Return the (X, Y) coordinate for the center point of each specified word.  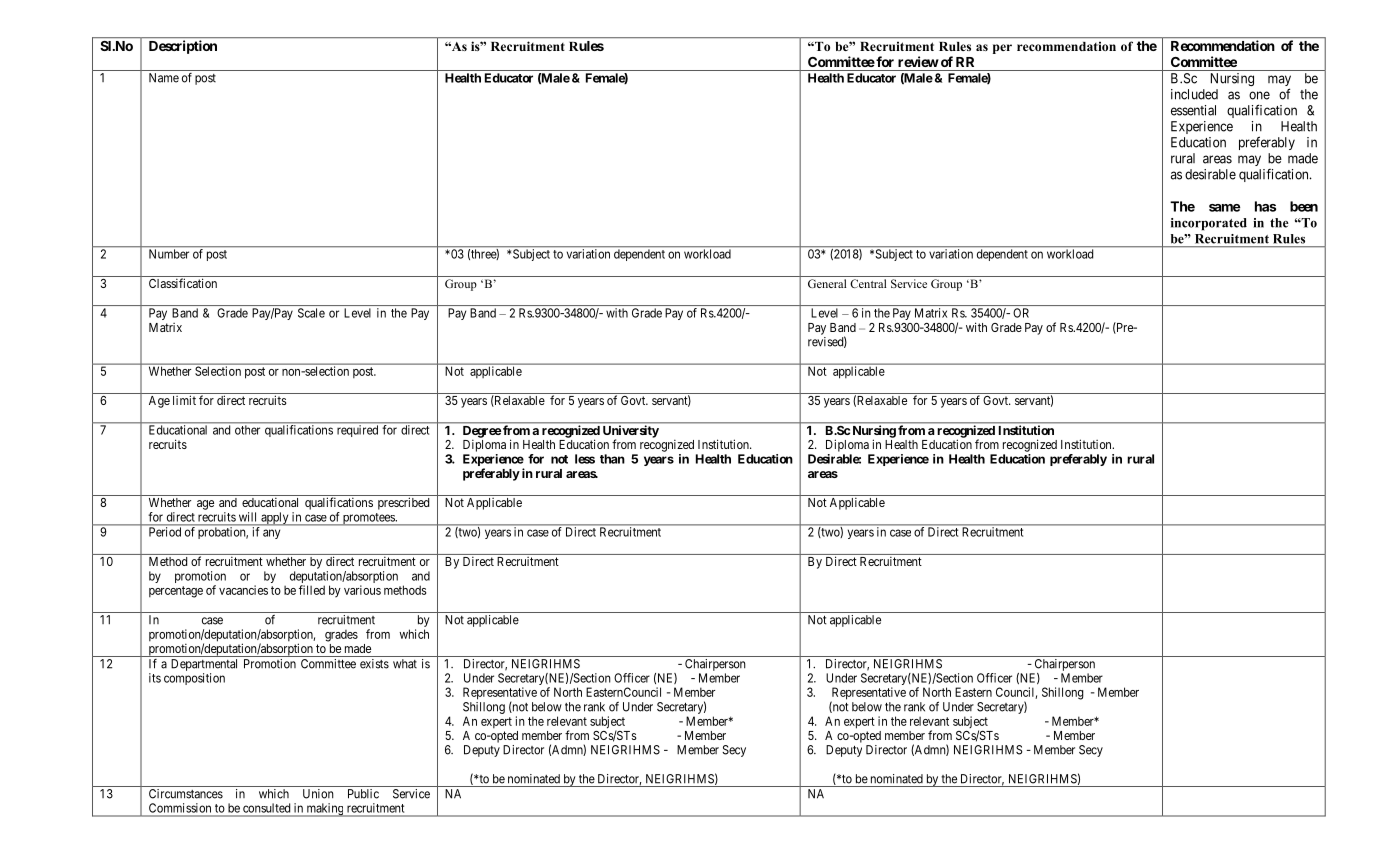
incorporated (1209, 224)
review (918, 61)
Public (363, 794)
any (271, 534)
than (612, 459)
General (827, 283)
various (362, 590)
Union (318, 794)
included (1194, 94)
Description (183, 47)
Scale (311, 313)
